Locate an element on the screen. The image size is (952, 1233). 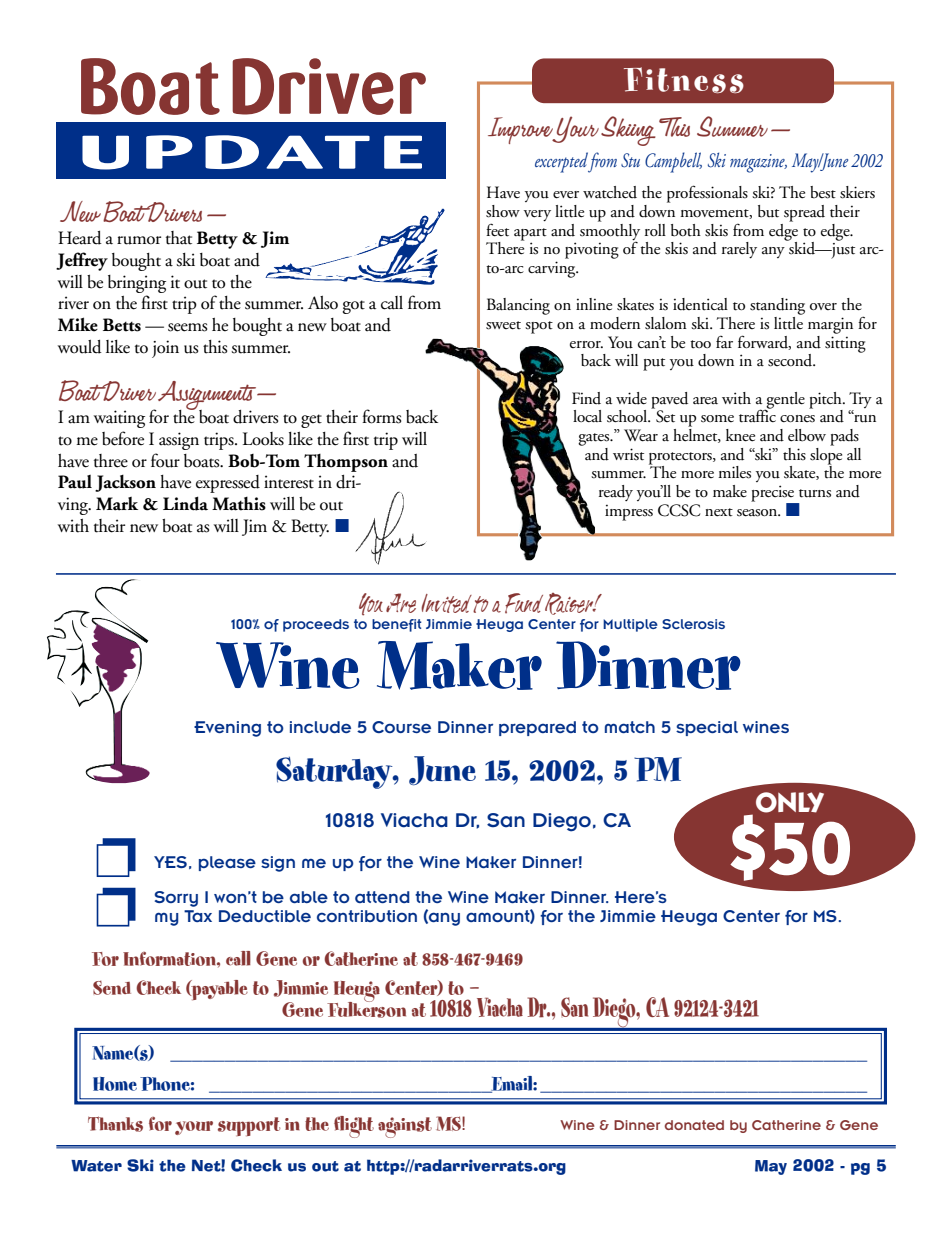
magazine is located at coordinates (758, 163).
